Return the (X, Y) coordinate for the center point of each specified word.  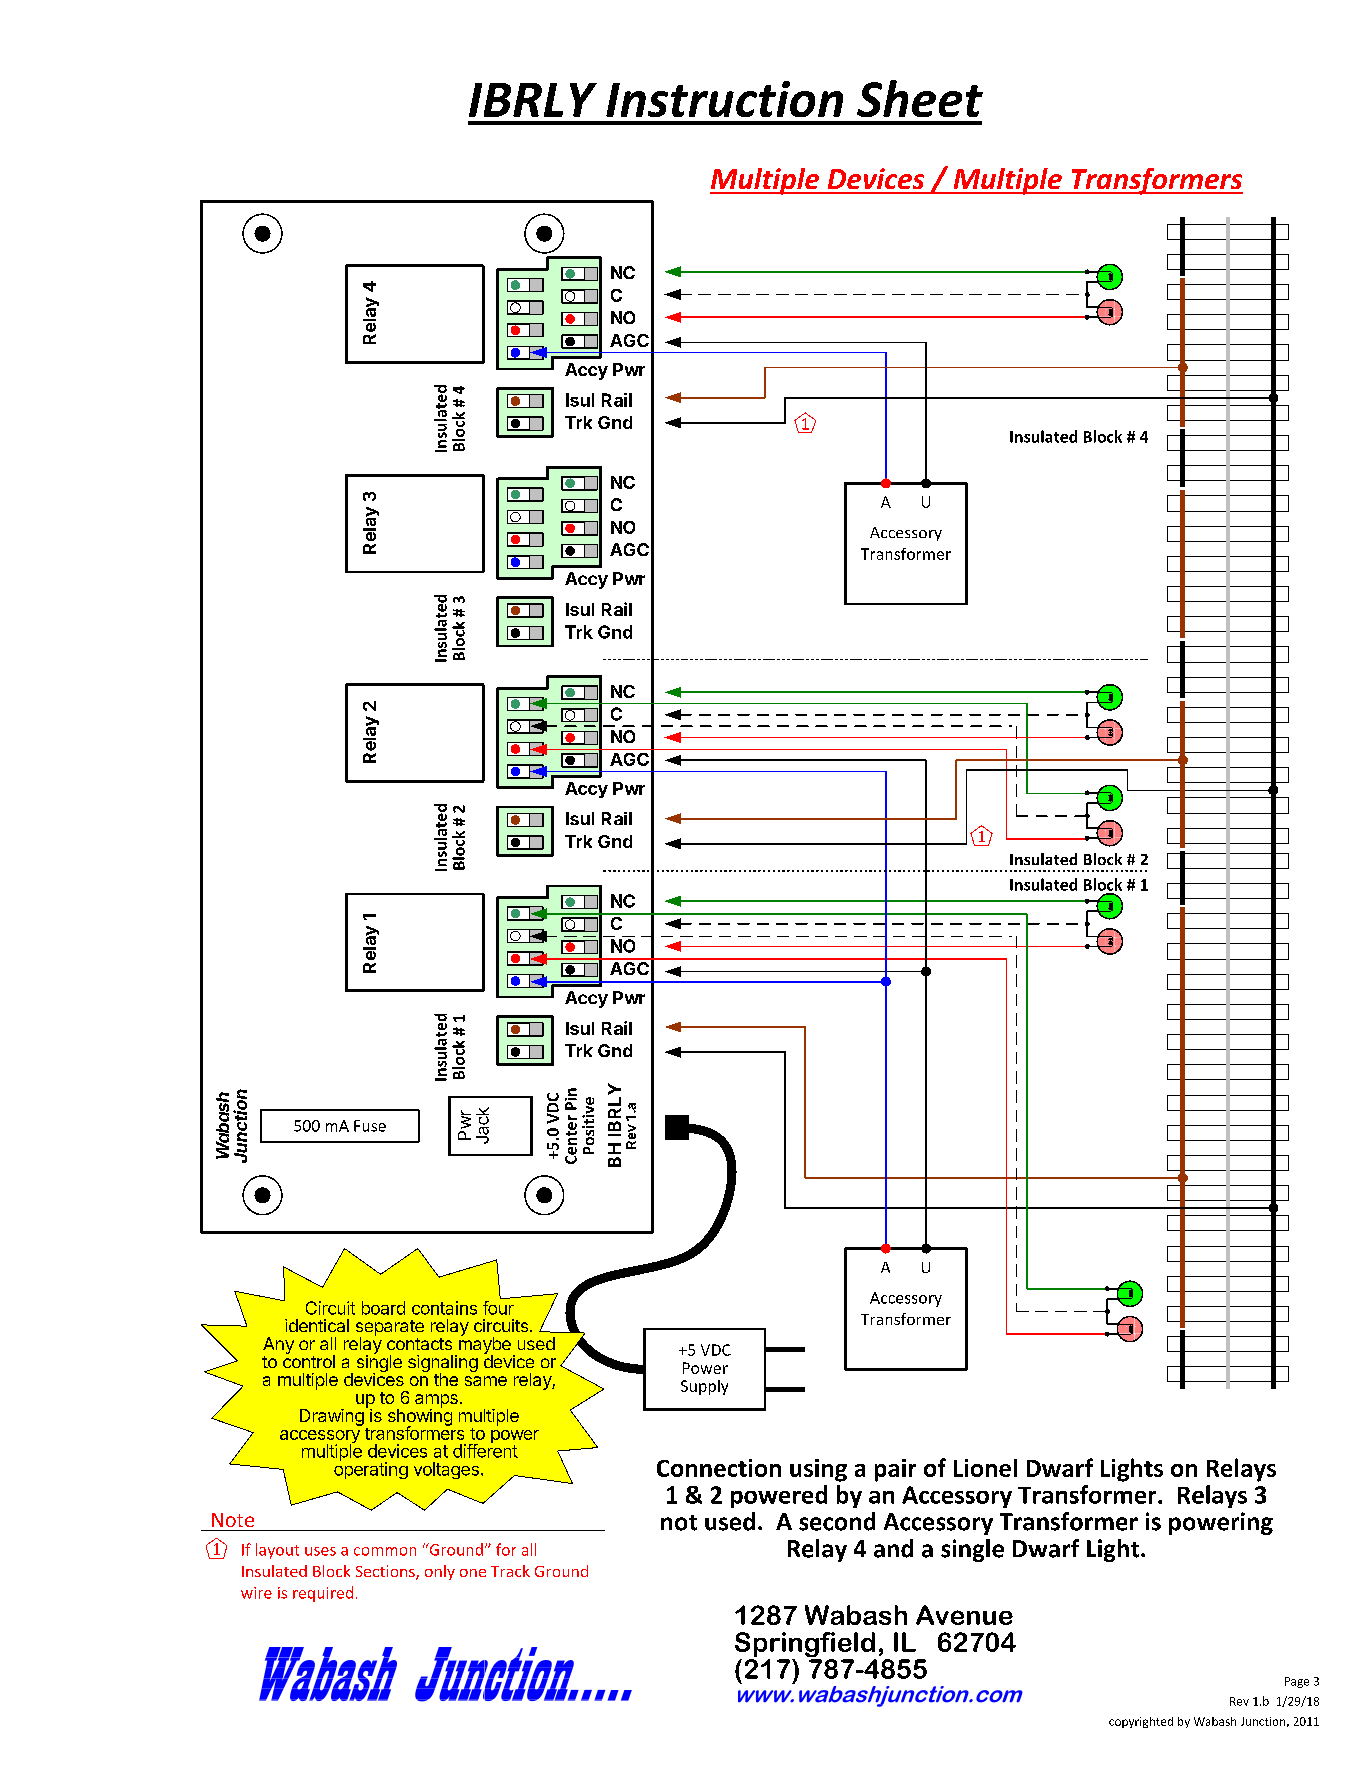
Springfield (805, 1646)
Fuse (370, 1126)
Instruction (724, 99)
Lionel (985, 1468)
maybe (483, 1345)
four (498, 1308)
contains (444, 1308)
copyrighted (1141, 1722)
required (323, 1594)
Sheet (920, 98)
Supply (704, 1387)
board (383, 1308)
